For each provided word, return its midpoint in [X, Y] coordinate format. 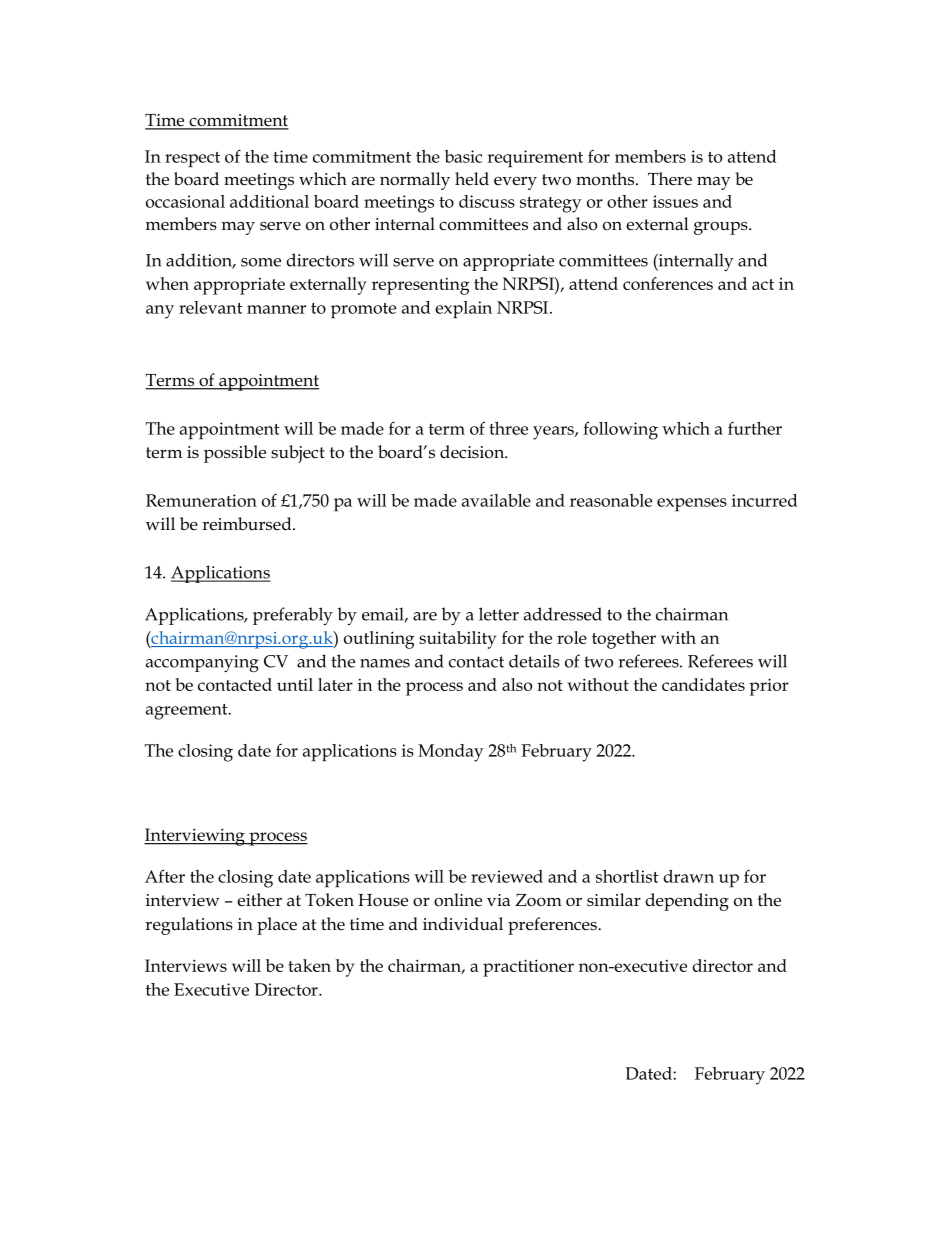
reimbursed [248, 524]
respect [192, 159]
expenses [692, 505]
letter [499, 614]
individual [463, 924]
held [472, 179]
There [670, 179]
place [277, 926]
